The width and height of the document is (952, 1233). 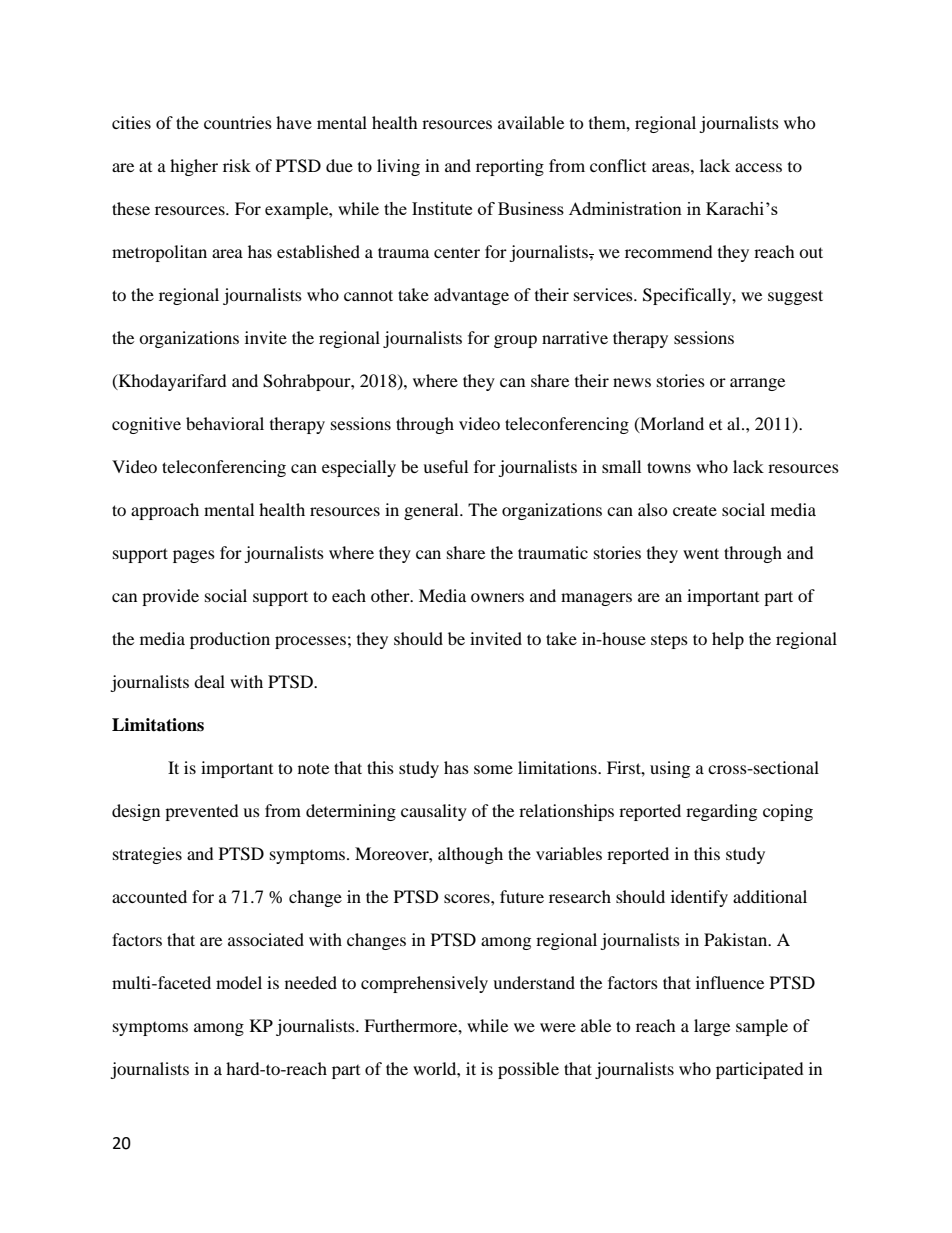 I want to click on reporting, so click(x=510, y=167).
